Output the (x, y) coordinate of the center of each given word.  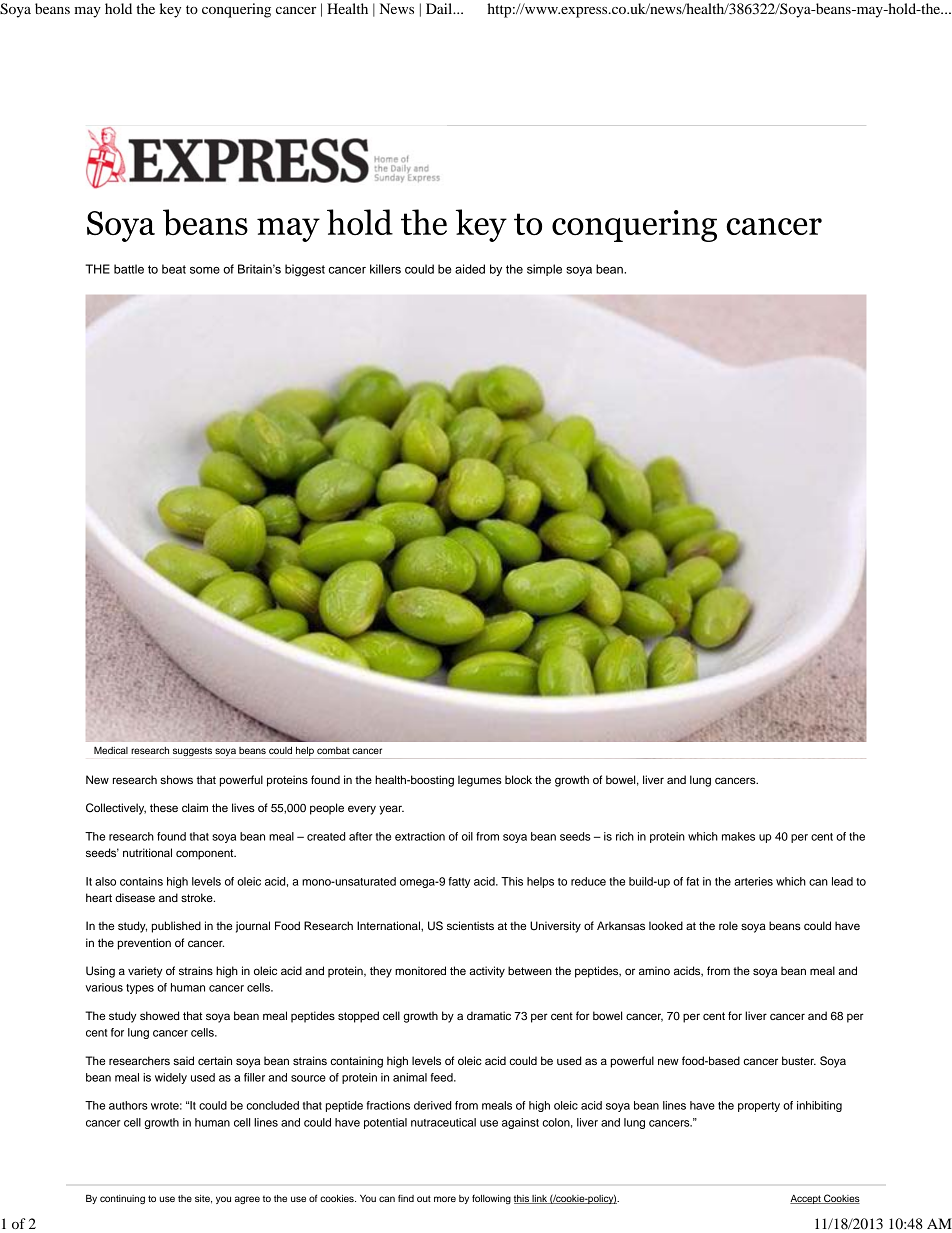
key (170, 10)
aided (470, 269)
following (491, 1199)
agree (247, 1200)
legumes (480, 781)
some (205, 270)
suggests (192, 751)
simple (544, 270)
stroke (198, 897)
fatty (459, 882)
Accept (806, 1199)
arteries (753, 881)
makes (738, 836)
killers (385, 269)
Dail (440, 8)
